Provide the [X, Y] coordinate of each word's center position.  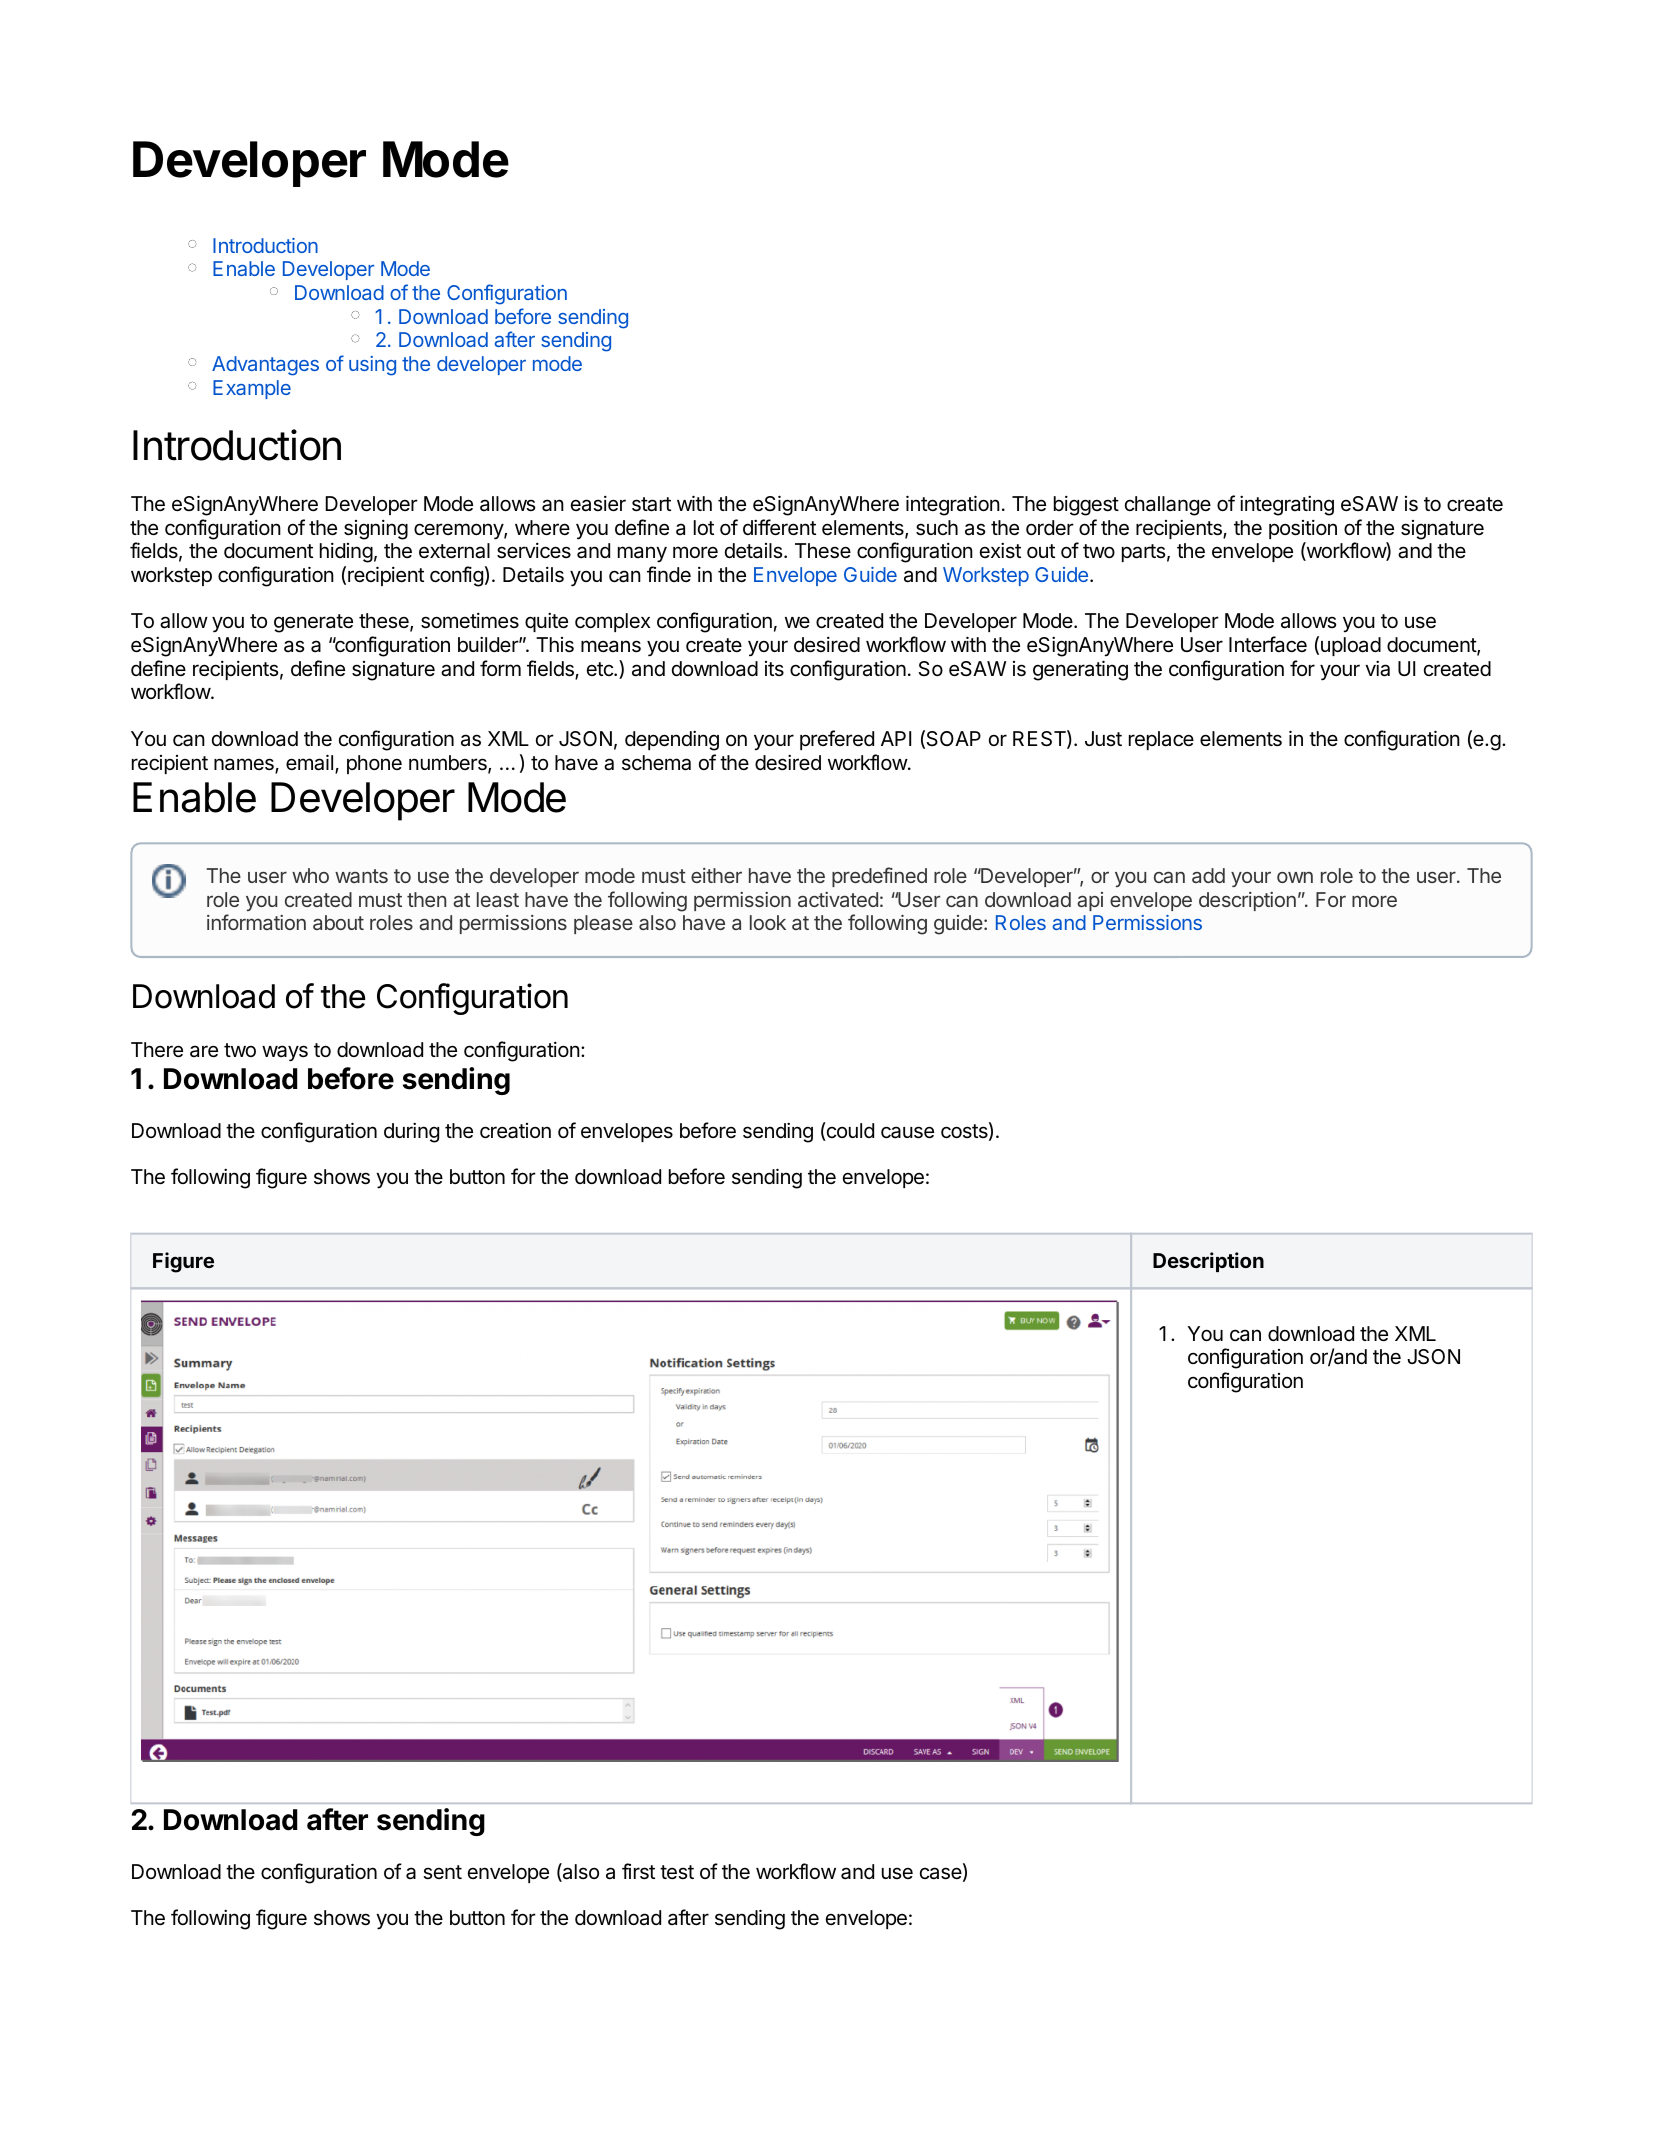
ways [285, 1053]
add [1208, 875]
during [411, 1132]
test [677, 1872]
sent [442, 1872]
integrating [1287, 505]
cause [907, 1132]
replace [1161, 740]
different [779, 527]
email [309, 762]
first [638, 1871]
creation [515, 1131]
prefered [837, 740]
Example [252, 389]
